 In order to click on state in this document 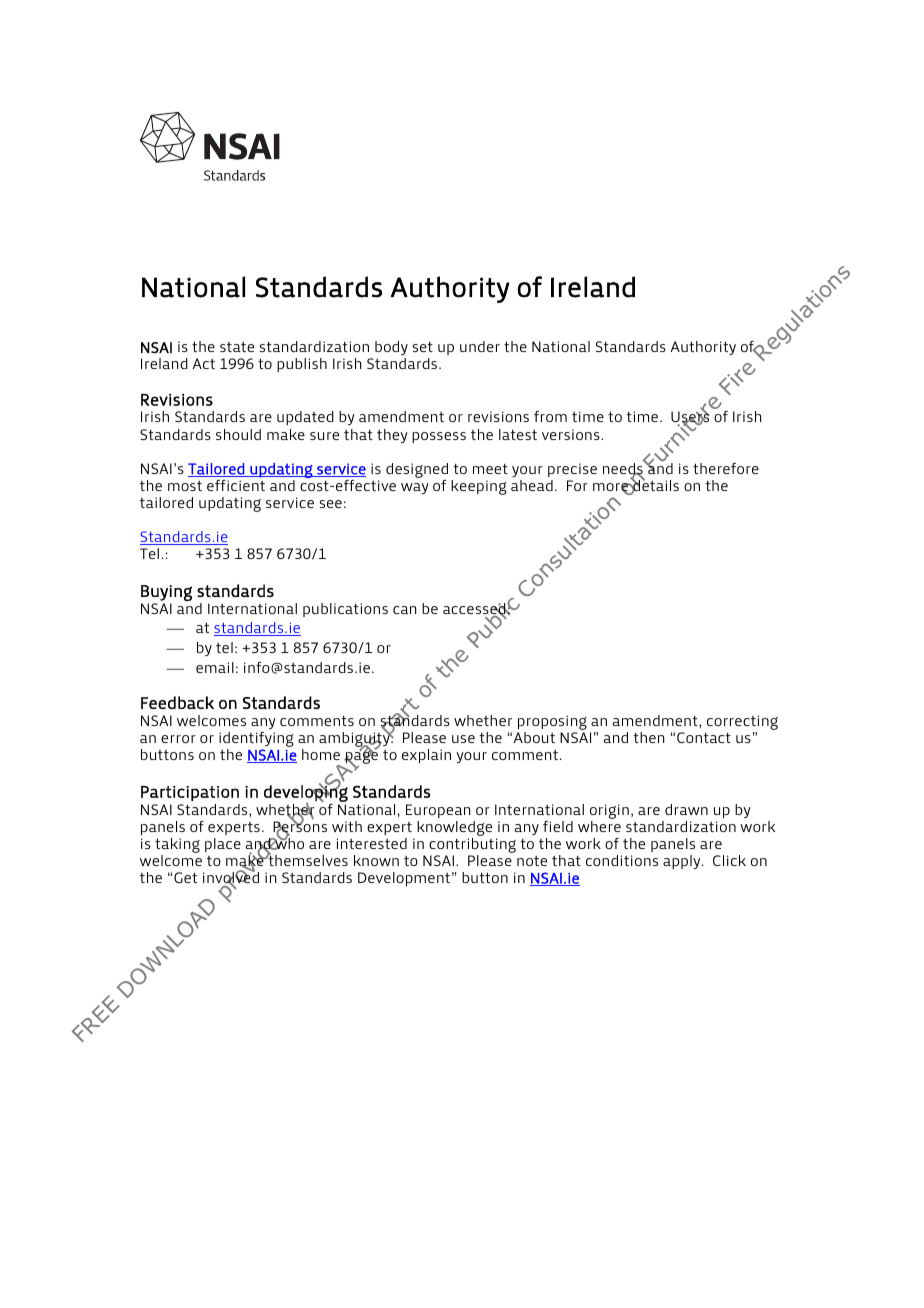, I will do `click(237, 347)`.
